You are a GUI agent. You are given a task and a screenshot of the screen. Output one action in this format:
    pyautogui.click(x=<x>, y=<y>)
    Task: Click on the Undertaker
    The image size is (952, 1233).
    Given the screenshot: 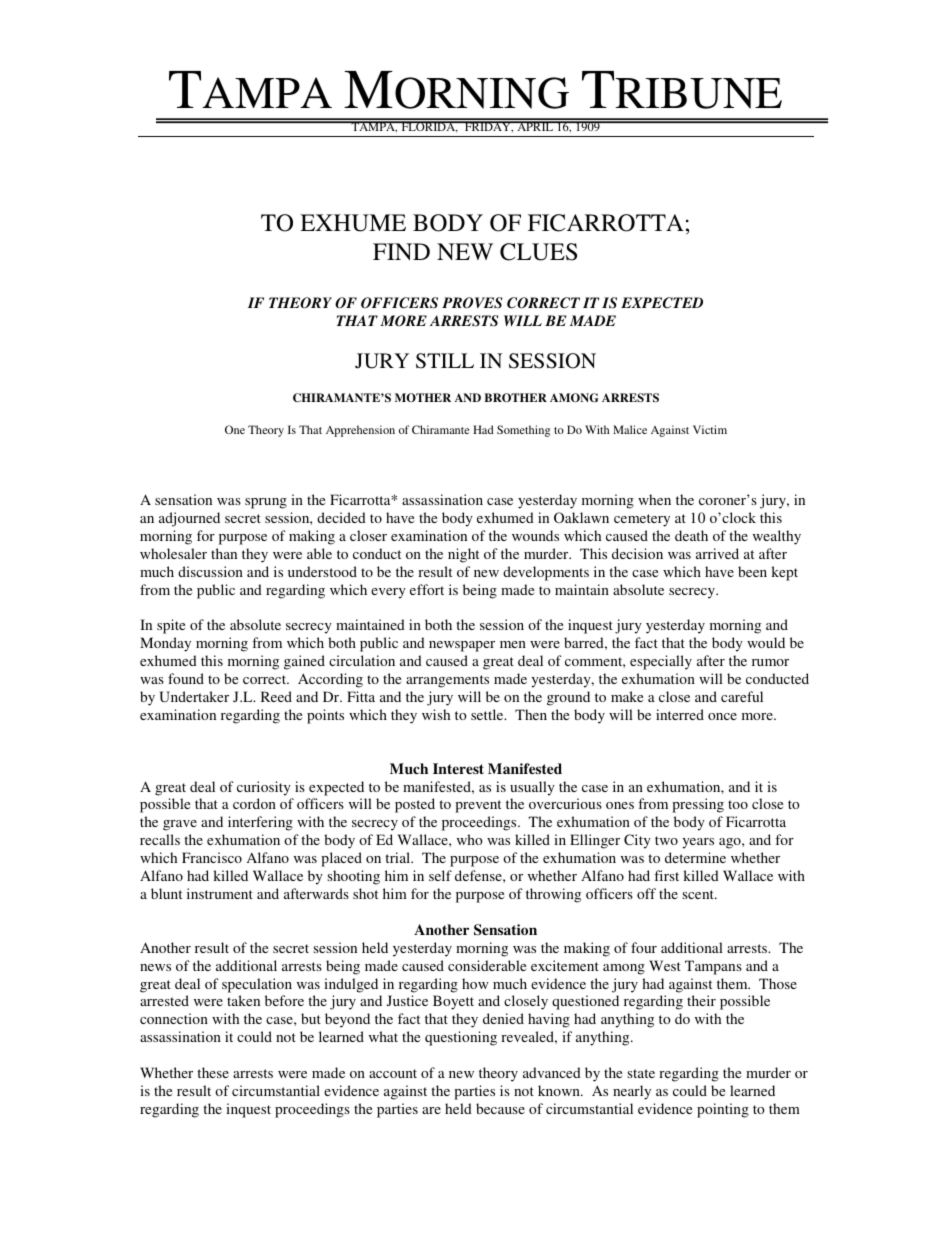 What is the action you would take?
    pyautogui.click(x=194, y=696)
